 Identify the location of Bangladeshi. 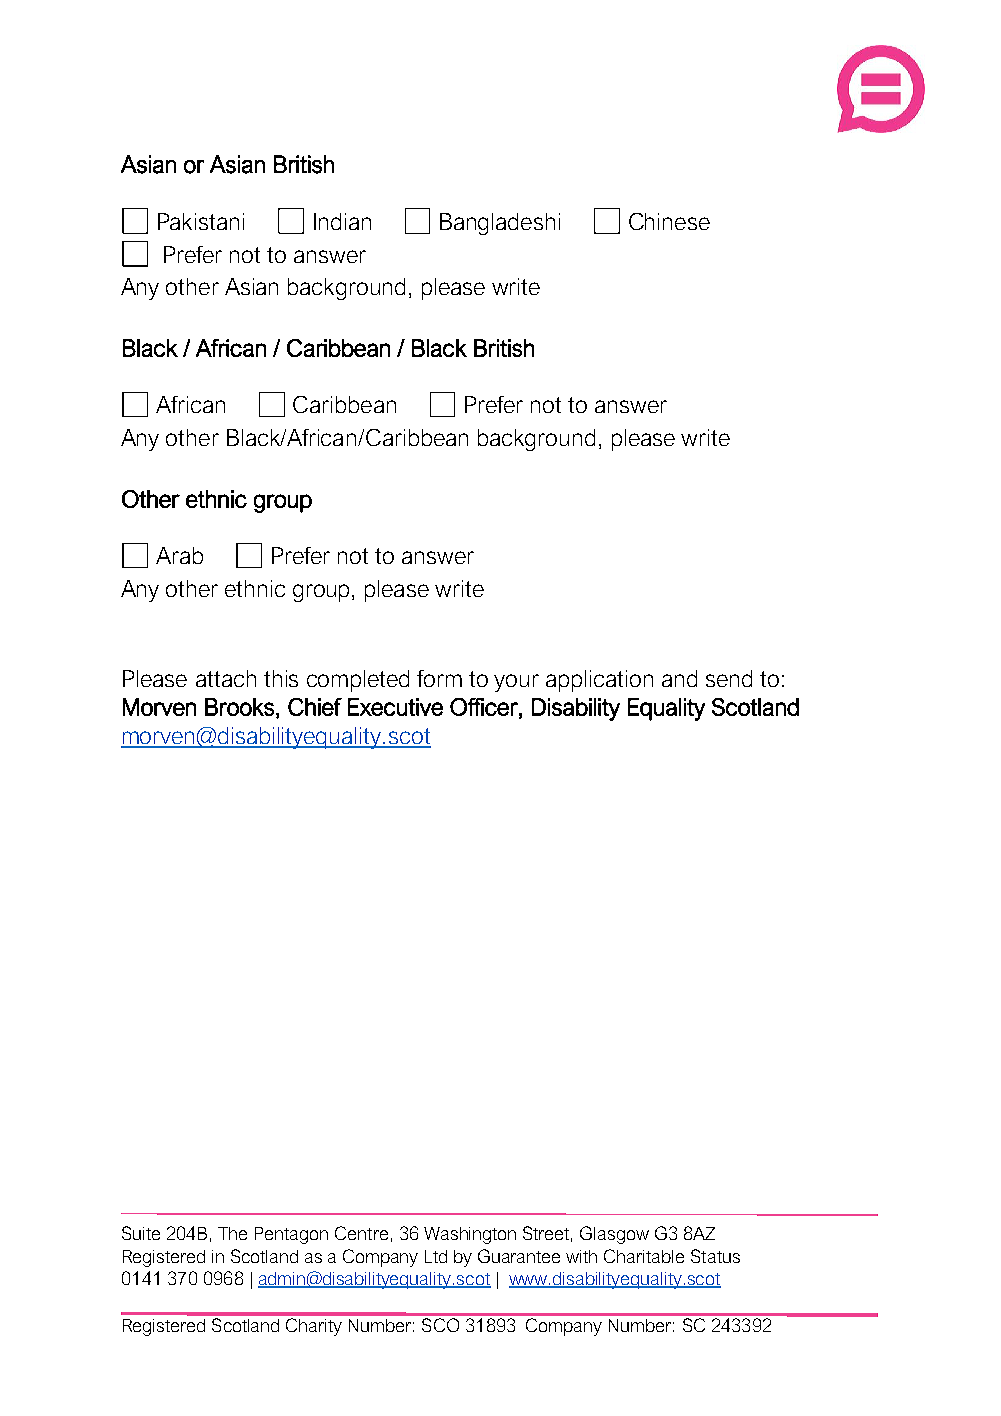
(500, 224).
